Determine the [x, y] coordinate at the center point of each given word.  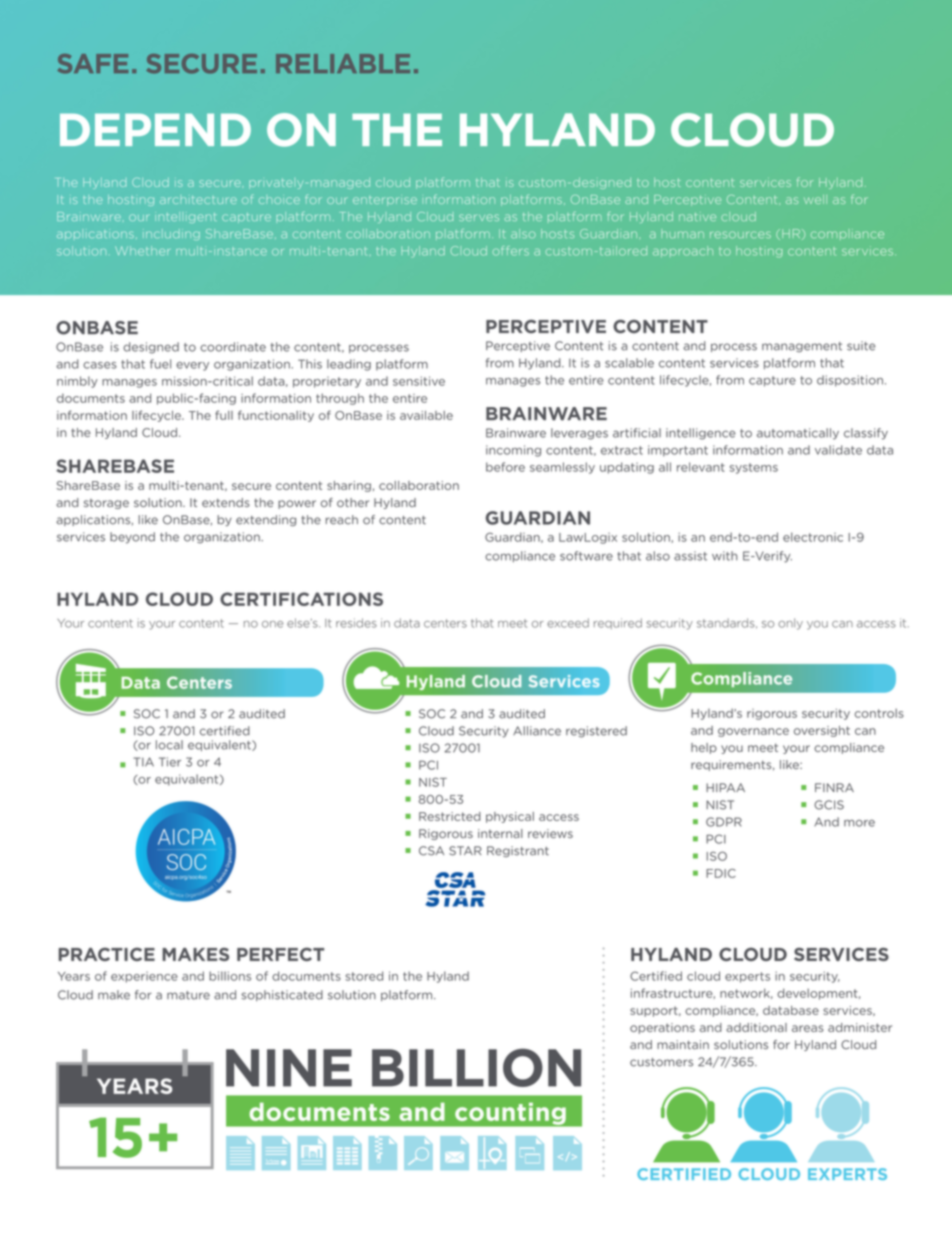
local [169, 745]
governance [753, 732]
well [815, 199]
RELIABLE [343, 63]
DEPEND [155, 129]
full [224, 415]
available [426, 415]
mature [188, 995]
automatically [798, 434]
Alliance [537, 731]
